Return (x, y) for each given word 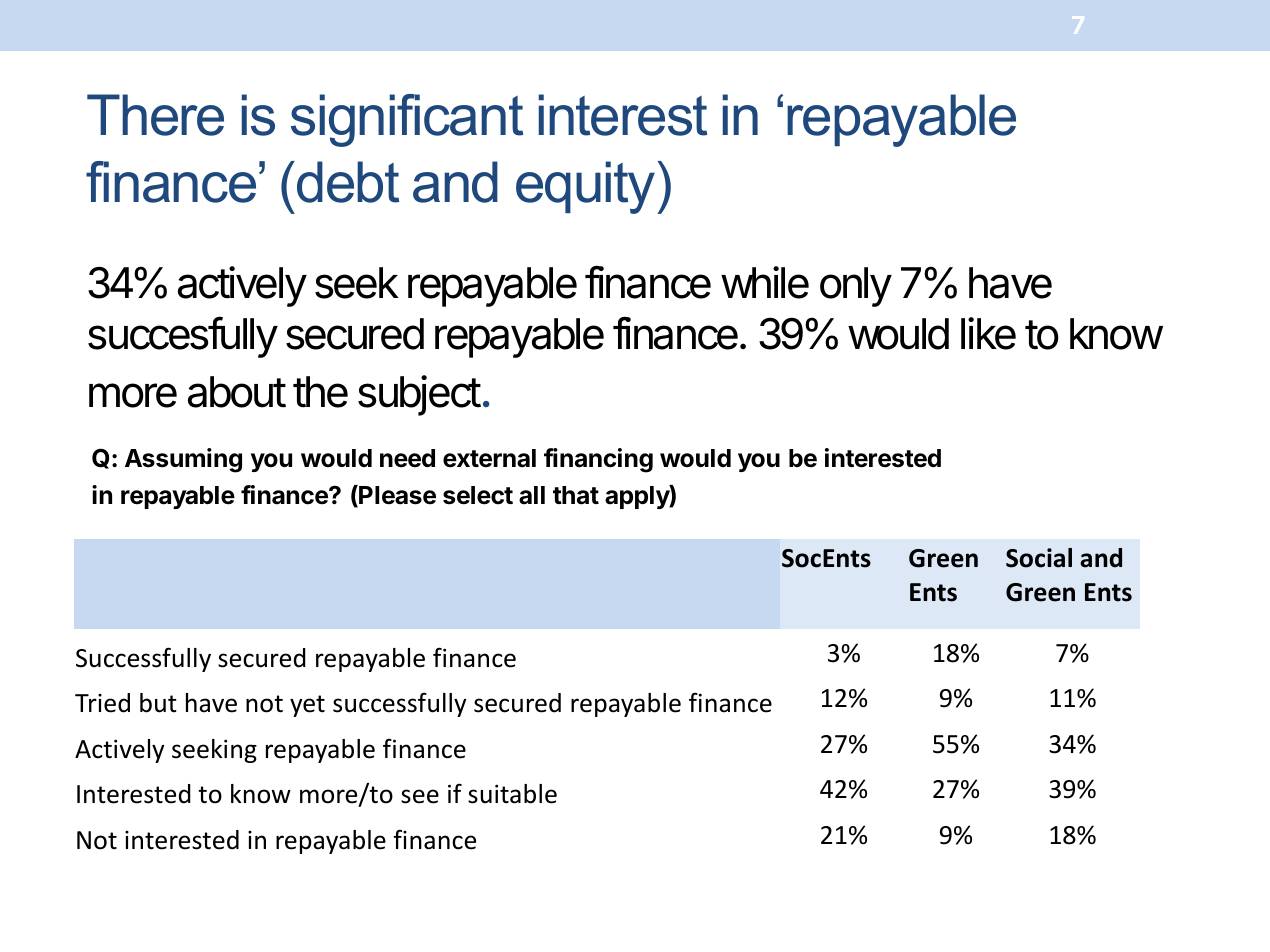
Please (396, 496)
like (988, 333)
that (576, 495)
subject (419, 395)
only (856, 287)
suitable (512, 794)
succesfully (183, 337)
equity (587, 187)
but (158, 703)
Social (1039, 558)
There (155, 115)
